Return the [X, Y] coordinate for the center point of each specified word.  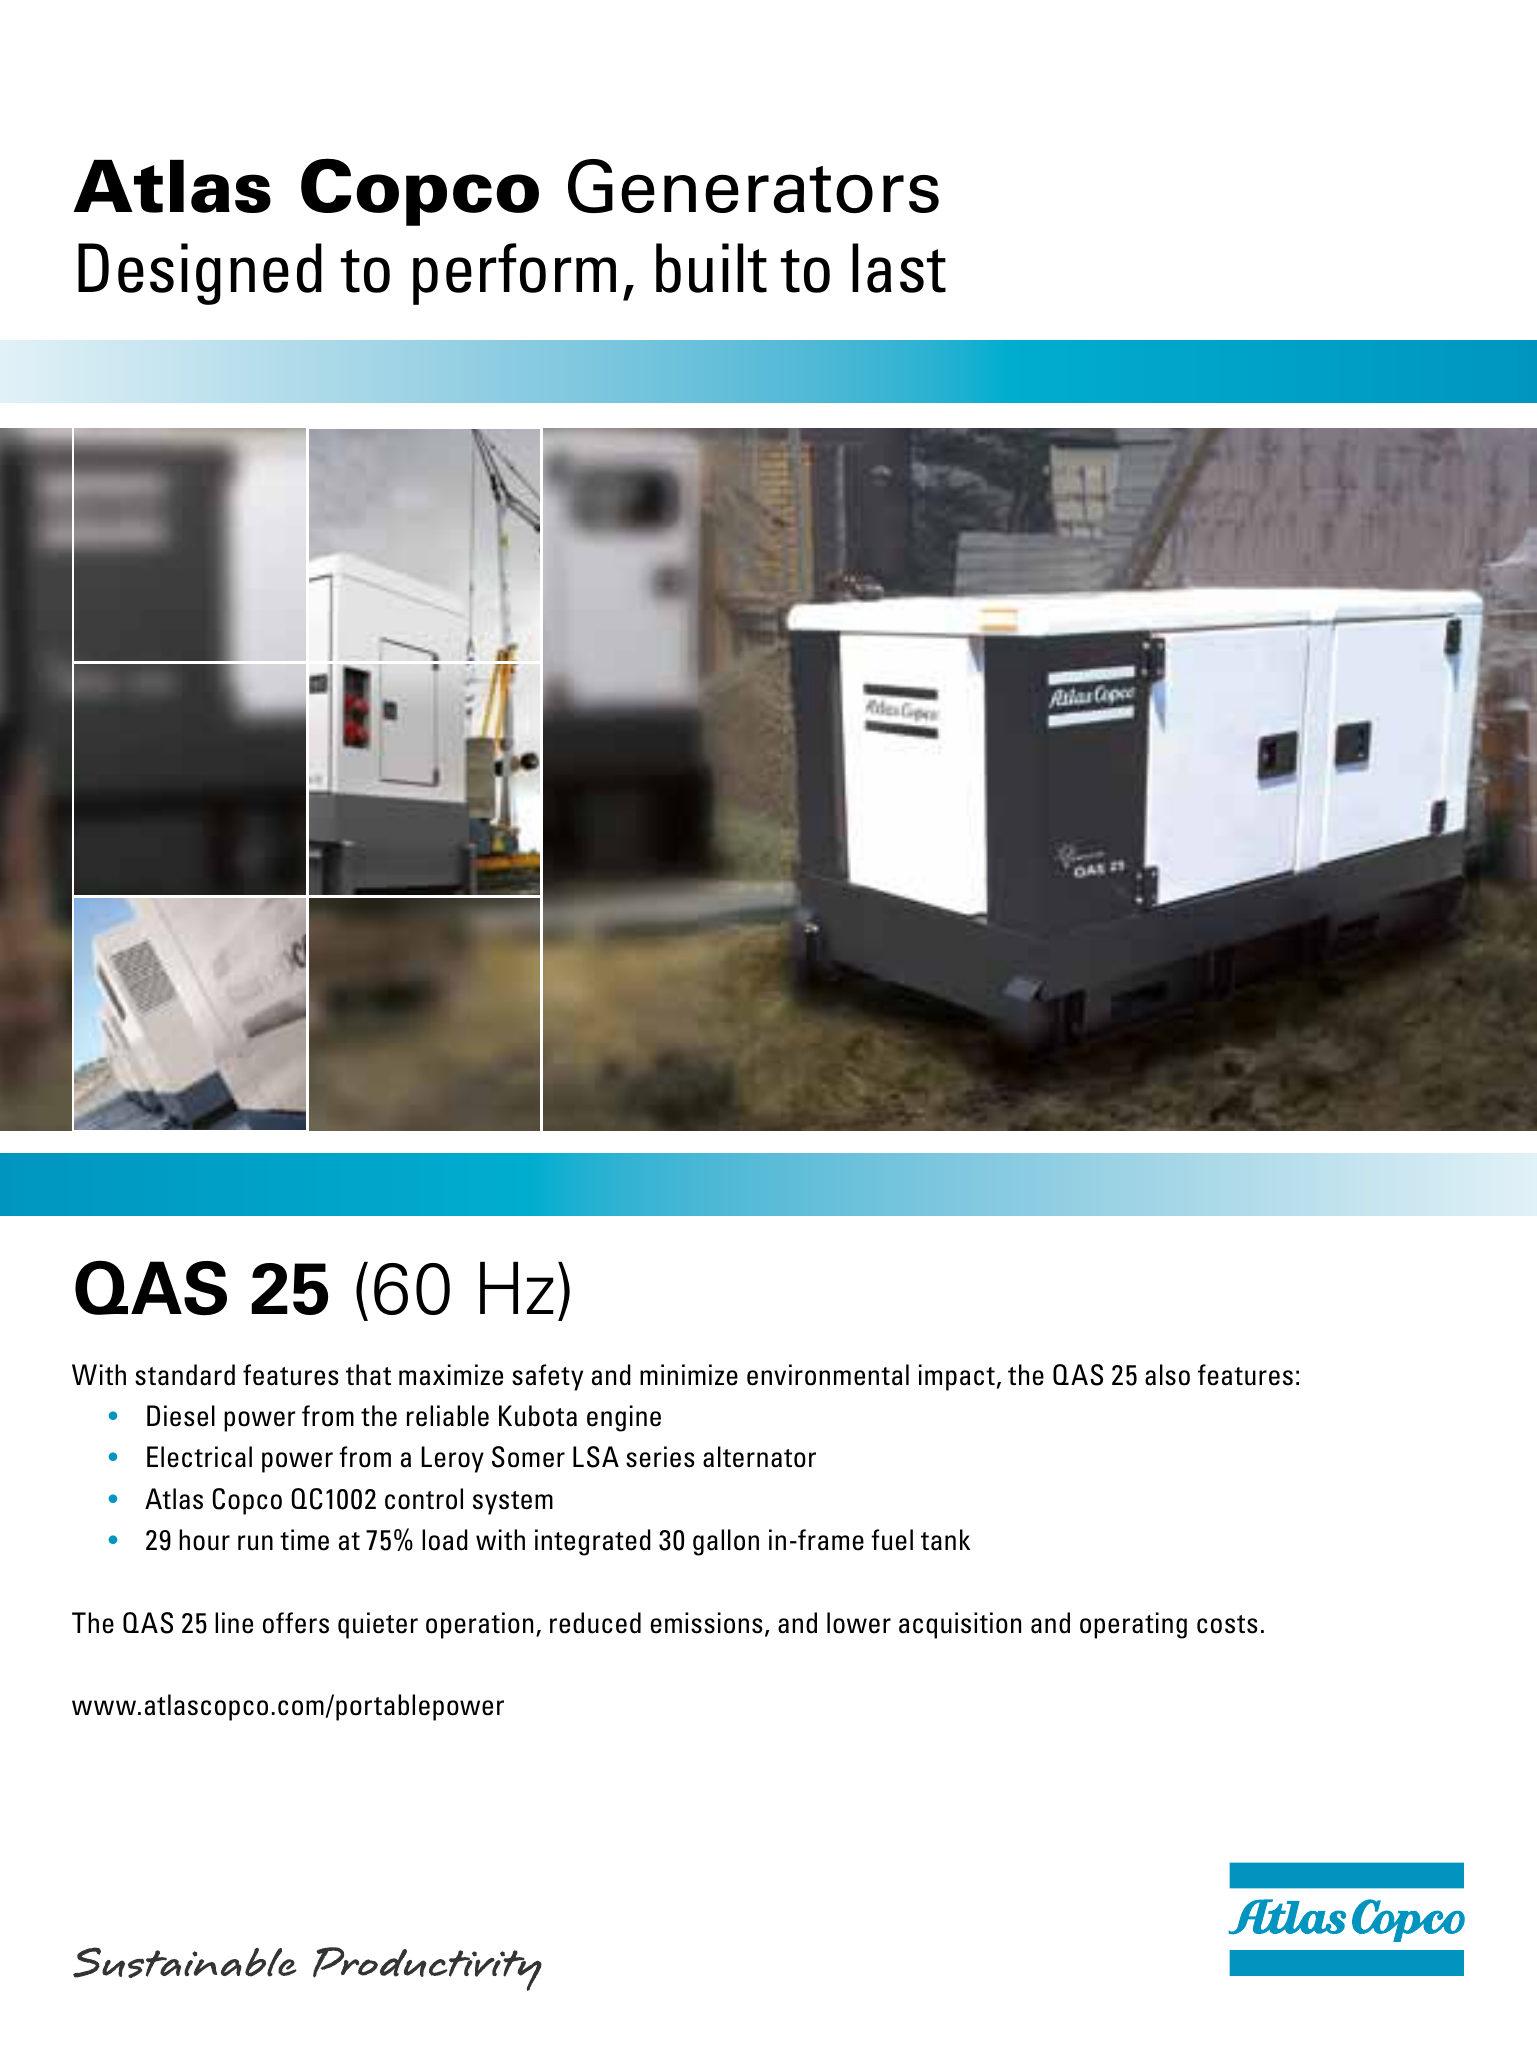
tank [945, 1540]
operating [1133, 1625]
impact [957, 1377]
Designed [200, 274]
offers [296, 1623]
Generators [753, 186]
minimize [689, 1375]
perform [514, 274]
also [1167, 1375]
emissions [706, 1623]
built [711, 268]
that [368, 1375]
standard [185, 1375]
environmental [828, 1375]
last [899, 268]
